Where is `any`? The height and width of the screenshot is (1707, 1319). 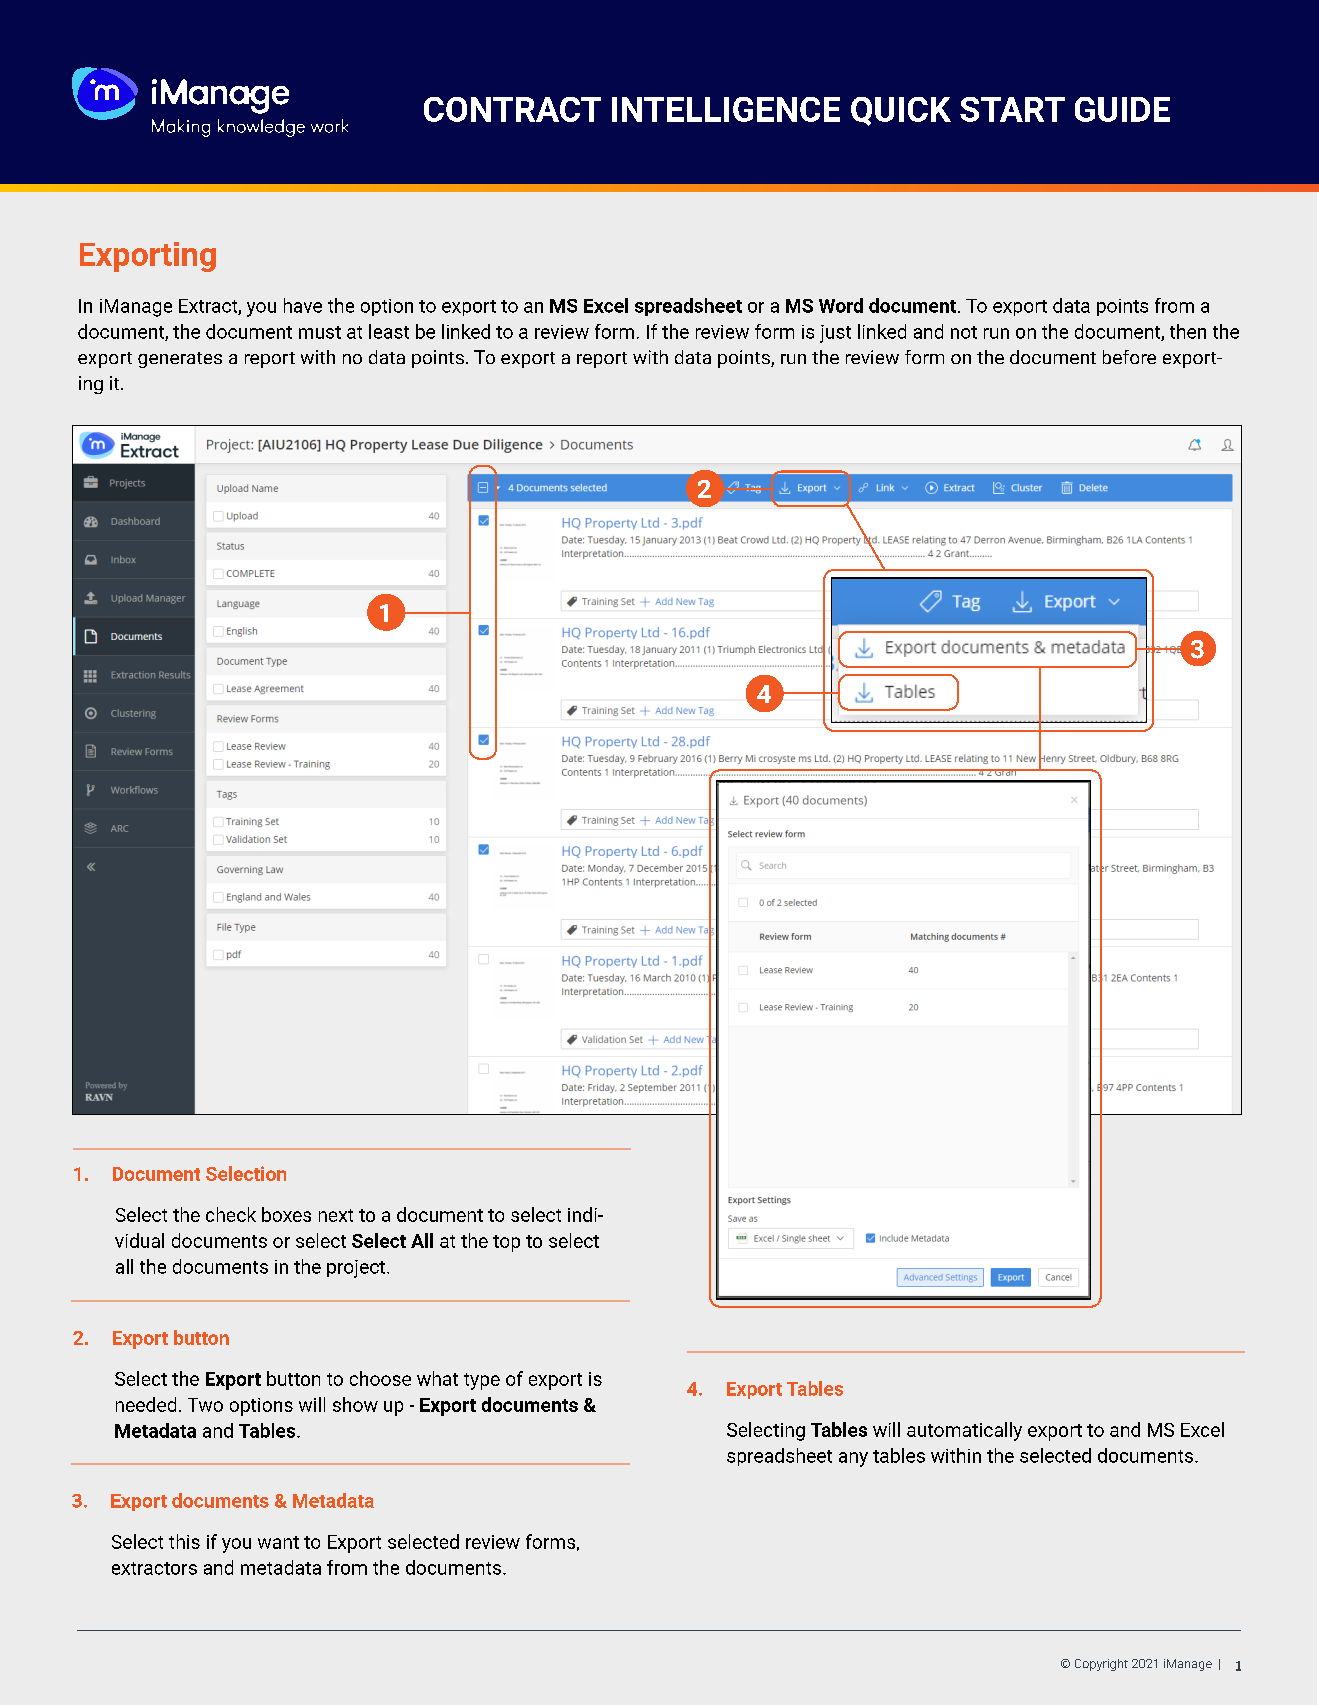
any is located at coordinates (853, 1459).
